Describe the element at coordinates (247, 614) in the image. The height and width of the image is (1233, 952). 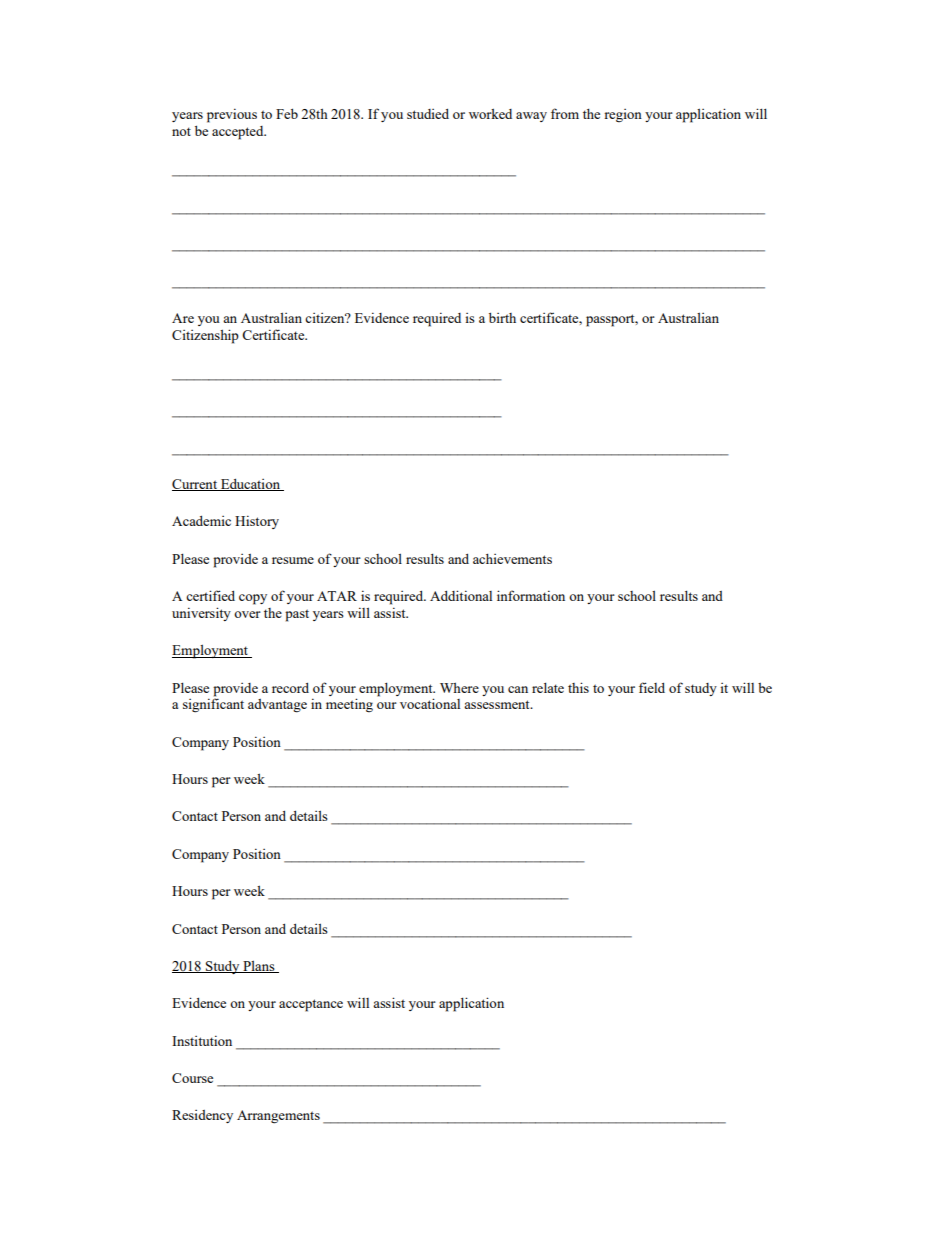
I see `over` at that location.
